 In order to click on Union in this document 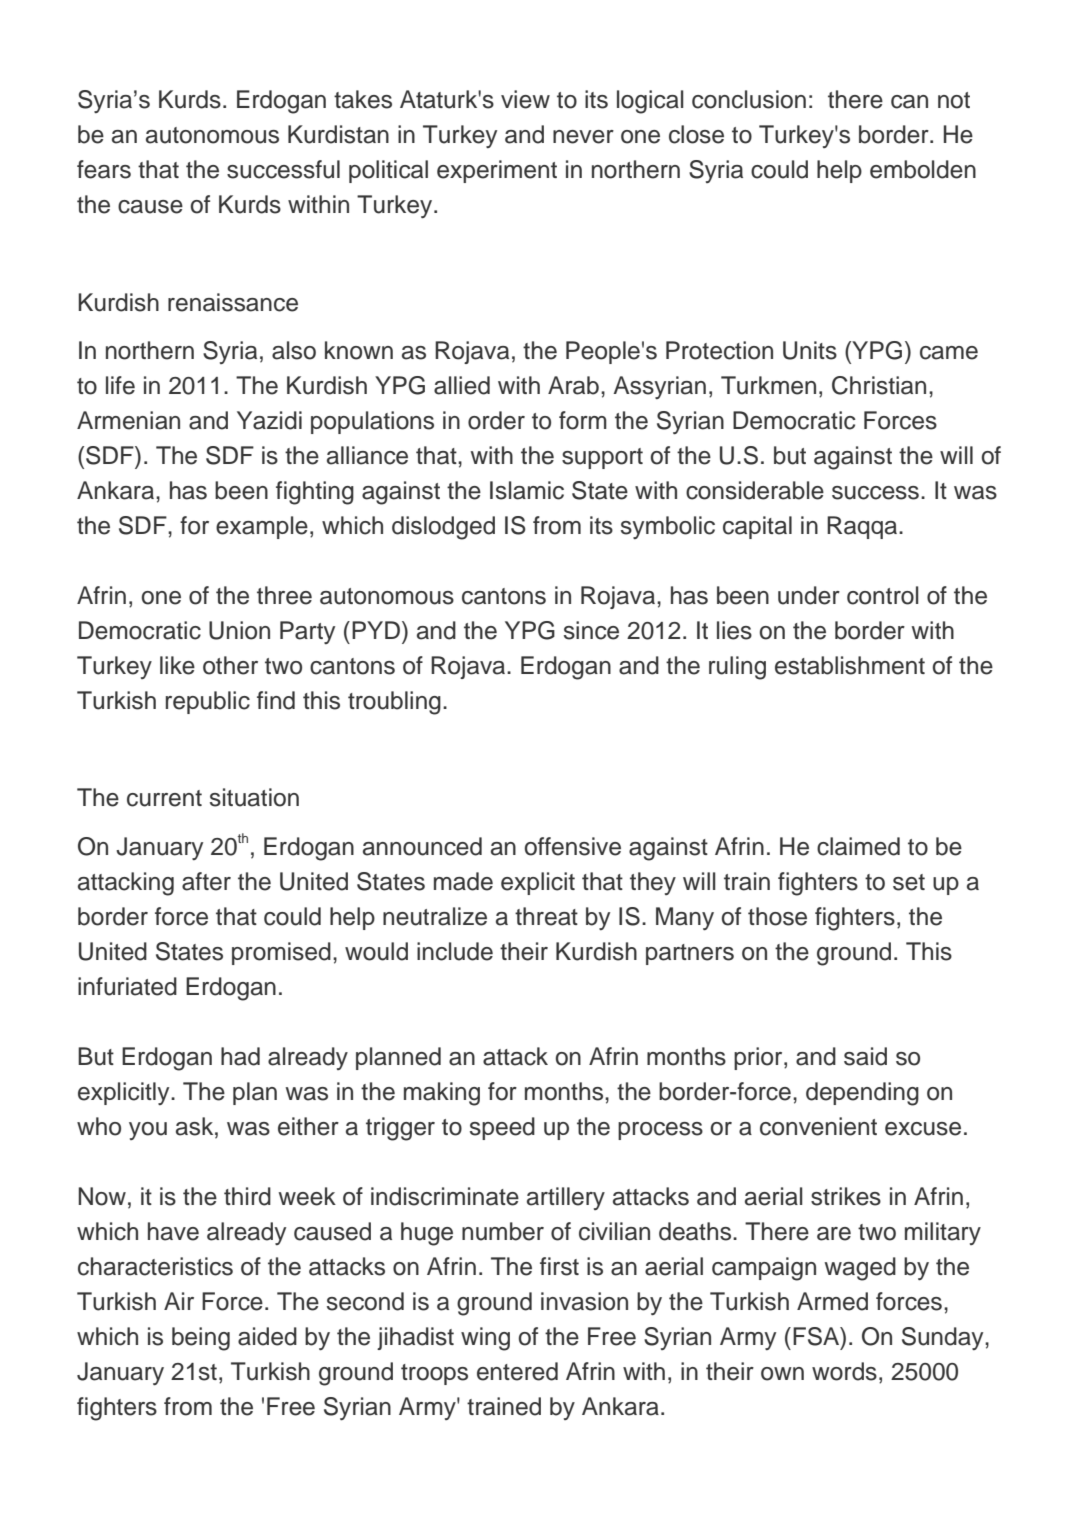, I will do `click(239, 630)`.
